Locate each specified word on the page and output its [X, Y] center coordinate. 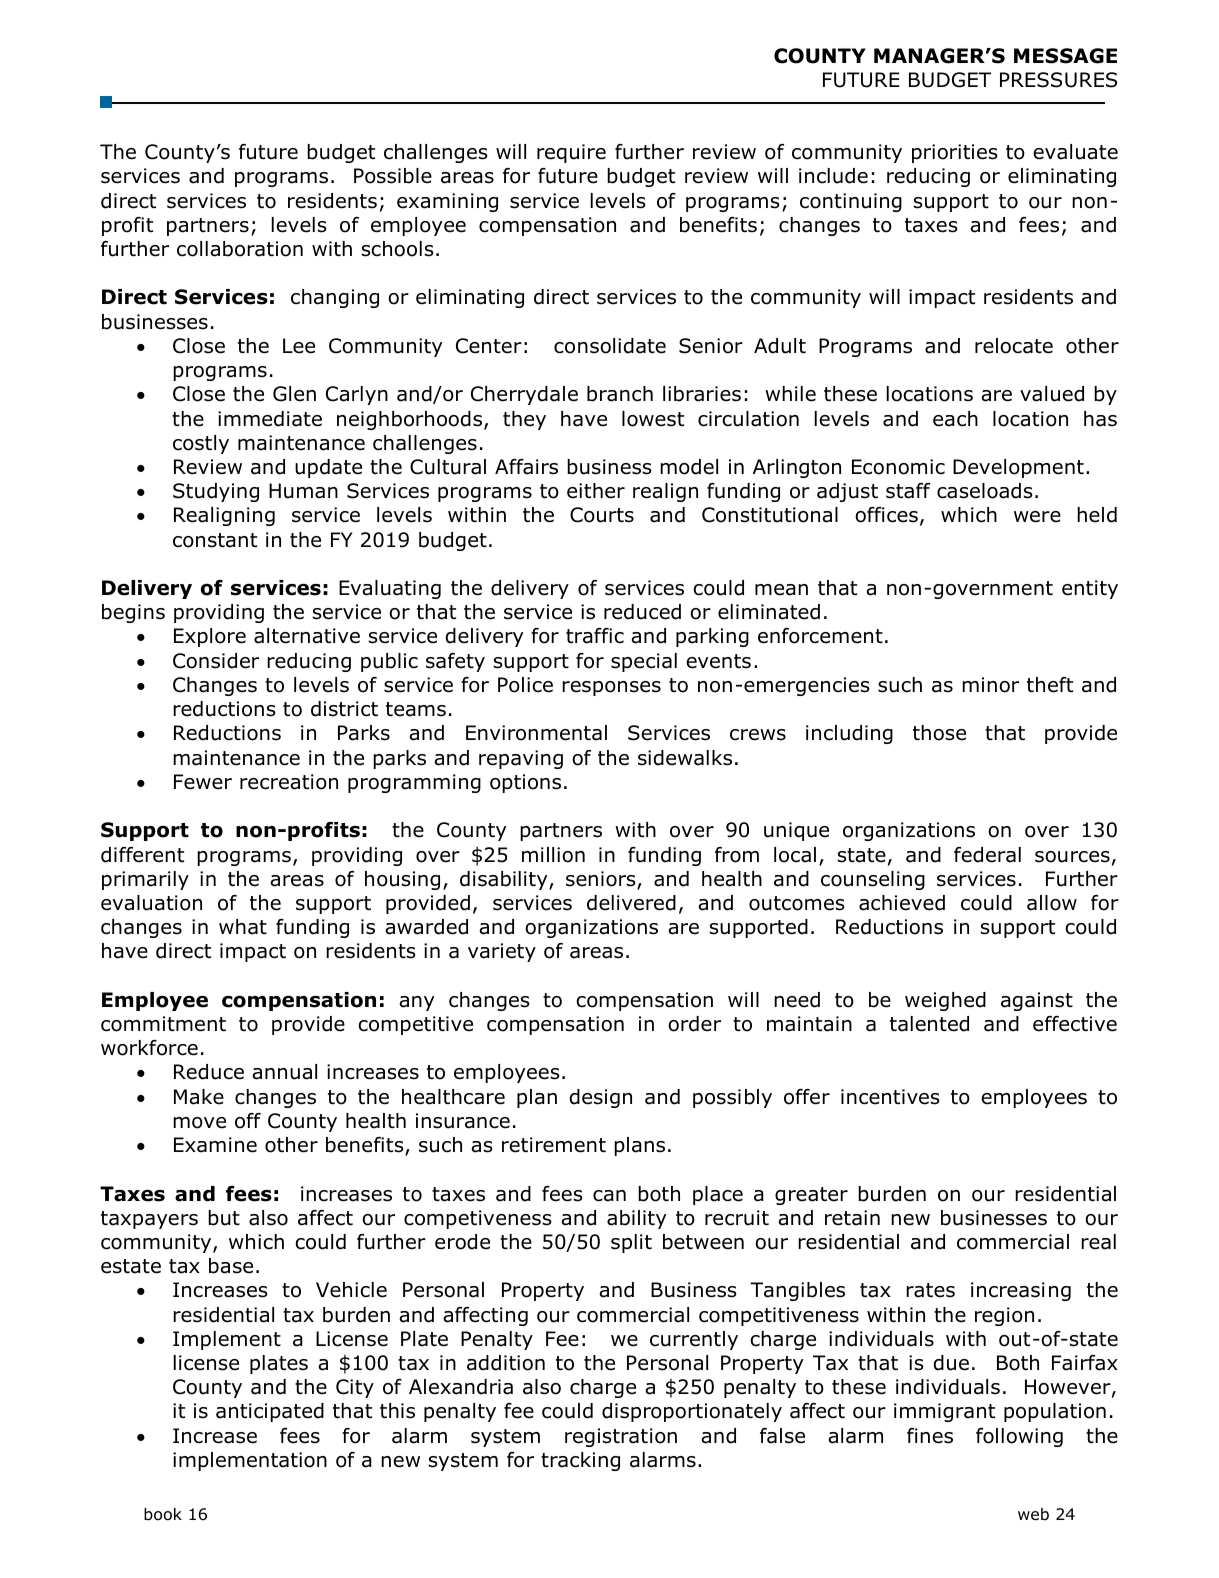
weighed [945, 1001]
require [571, 153]
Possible [393, 176]
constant [215, 540]
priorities [955, 153]
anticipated [270, 1412]
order [694, 1024]
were [1037, 517]
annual [284, 1072]
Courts [602, 515]
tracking [580, 1461]
